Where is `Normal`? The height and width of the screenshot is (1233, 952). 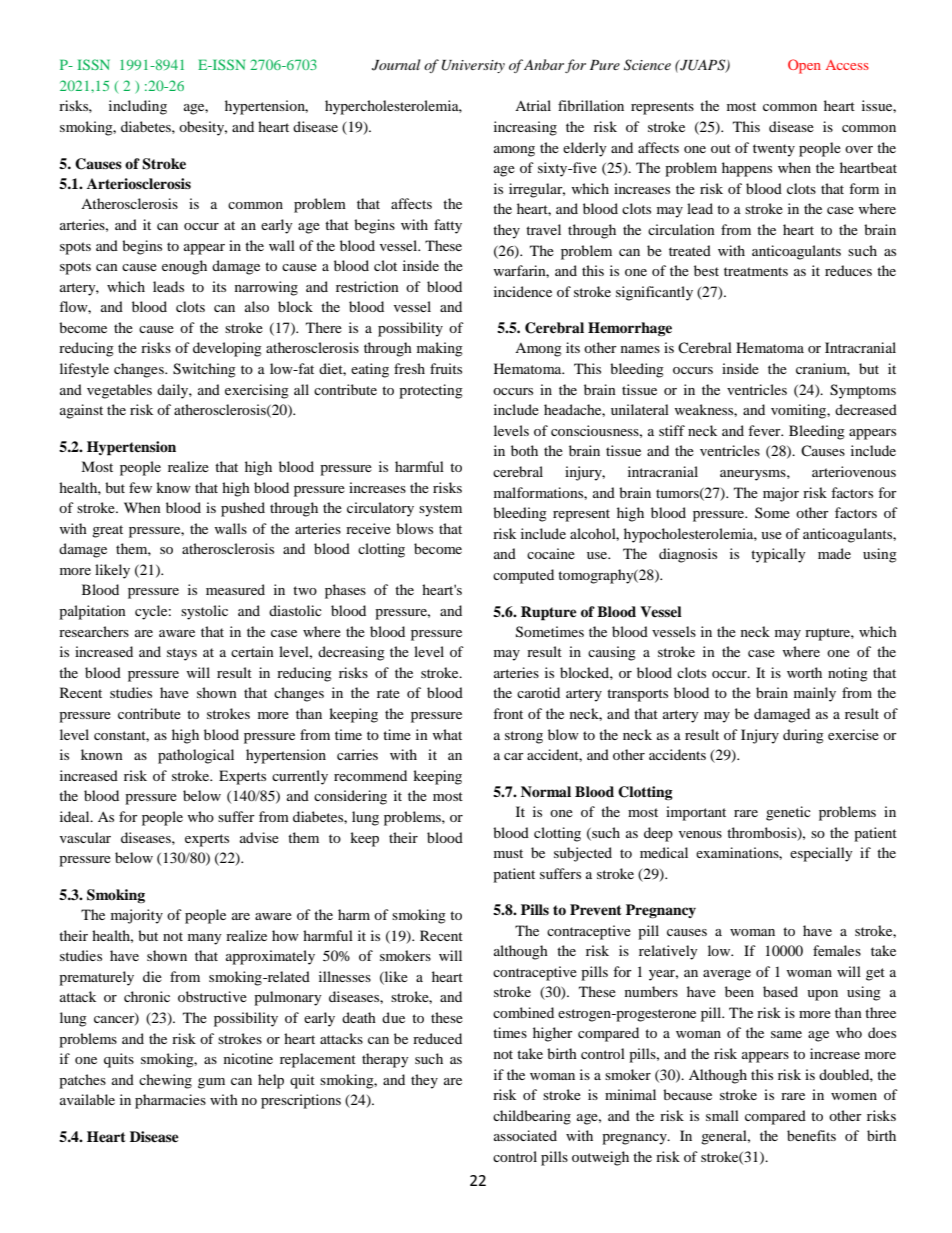
Normal is located at coordinates (546, 791).
